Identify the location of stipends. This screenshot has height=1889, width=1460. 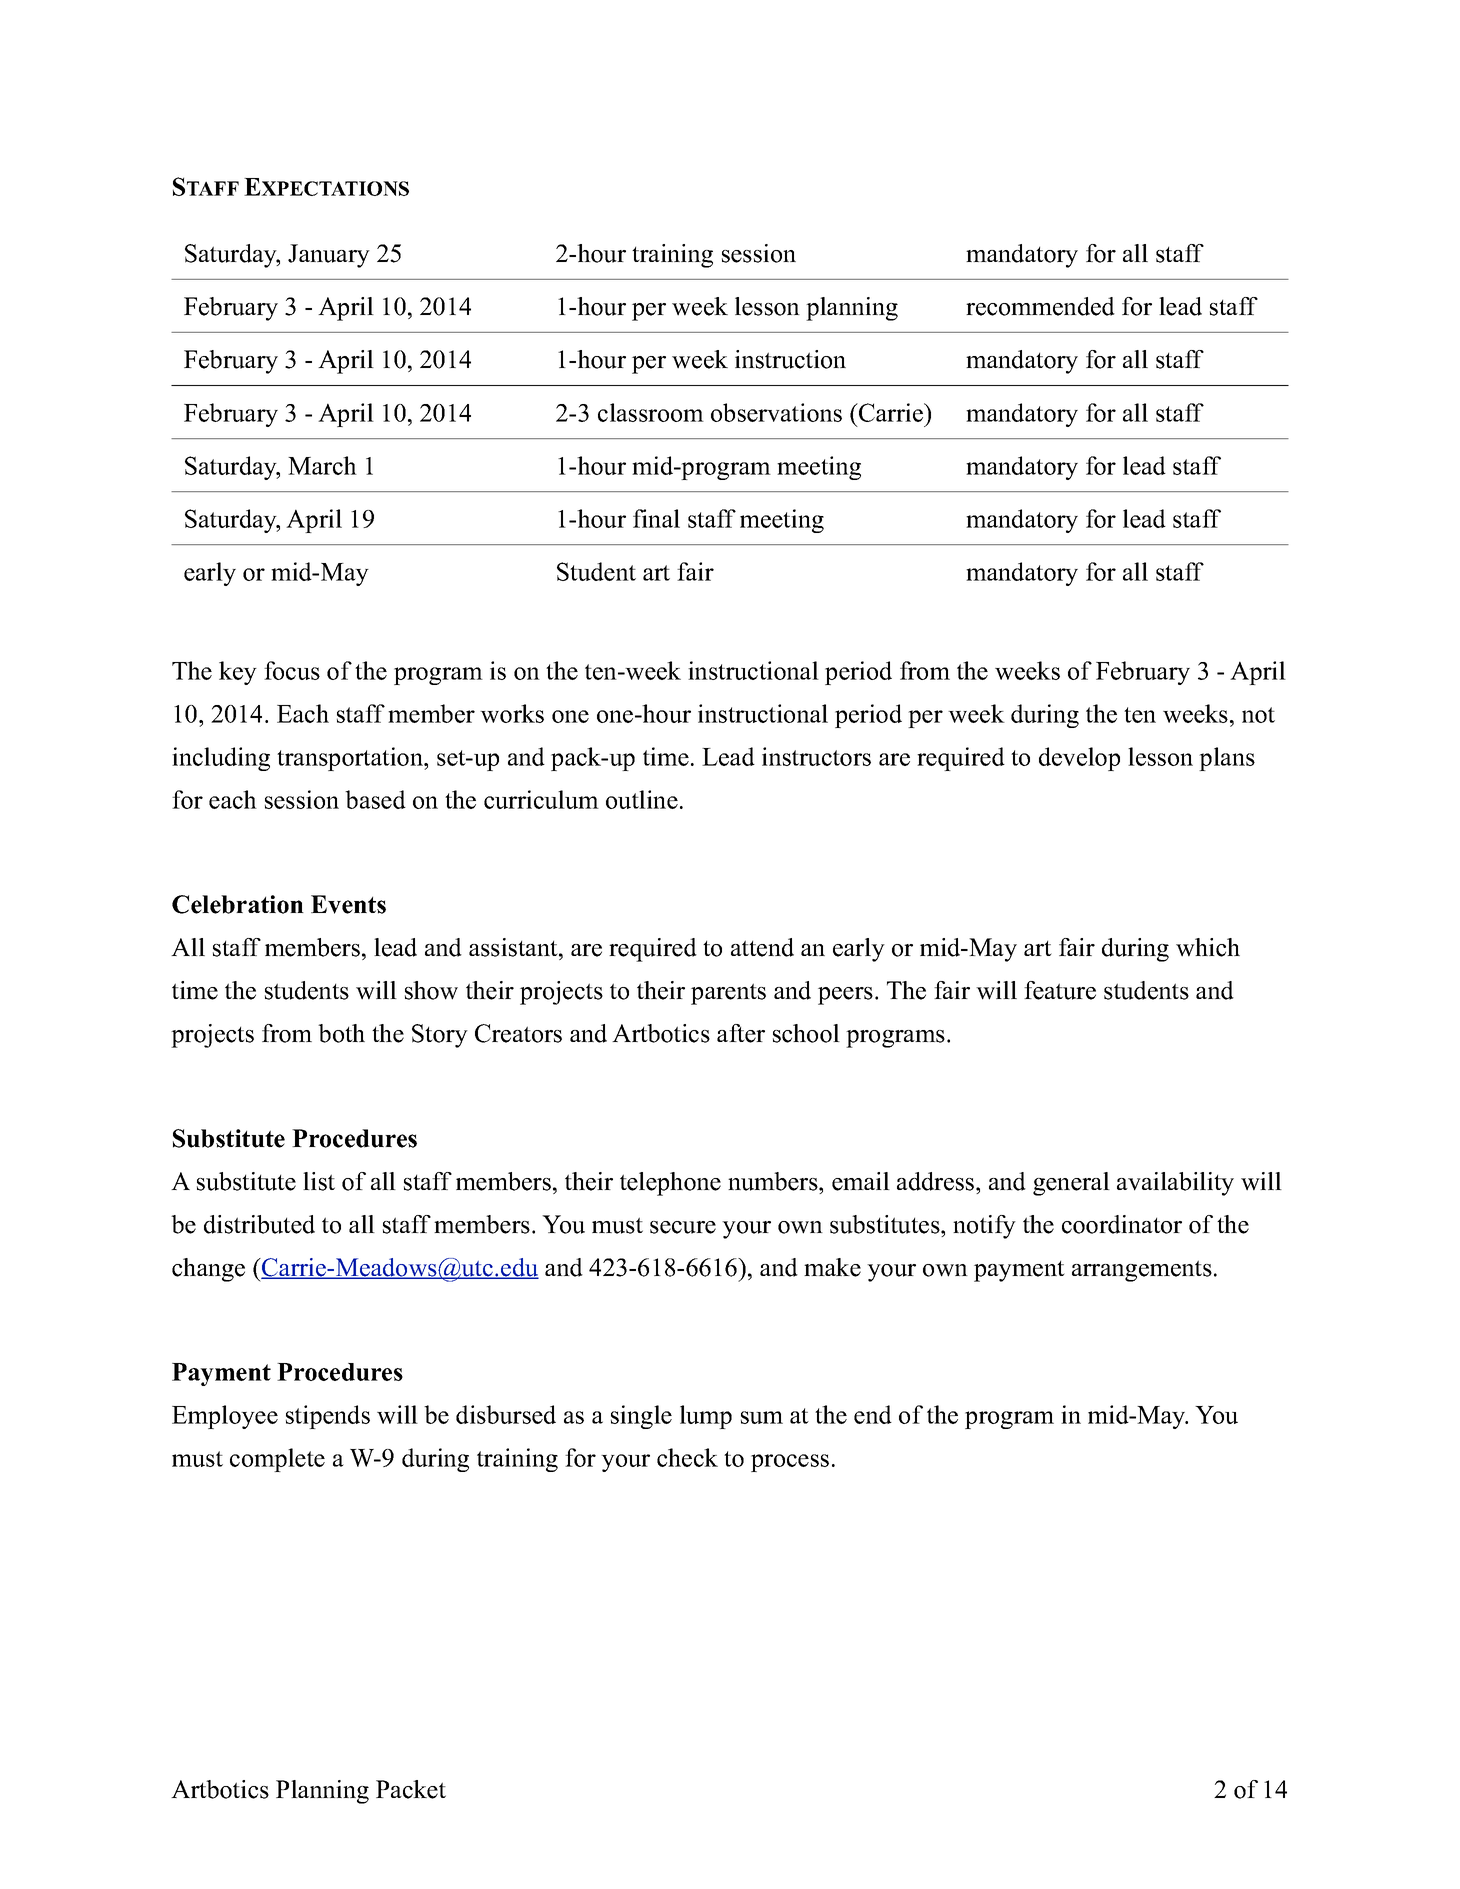
(328, 1417).
